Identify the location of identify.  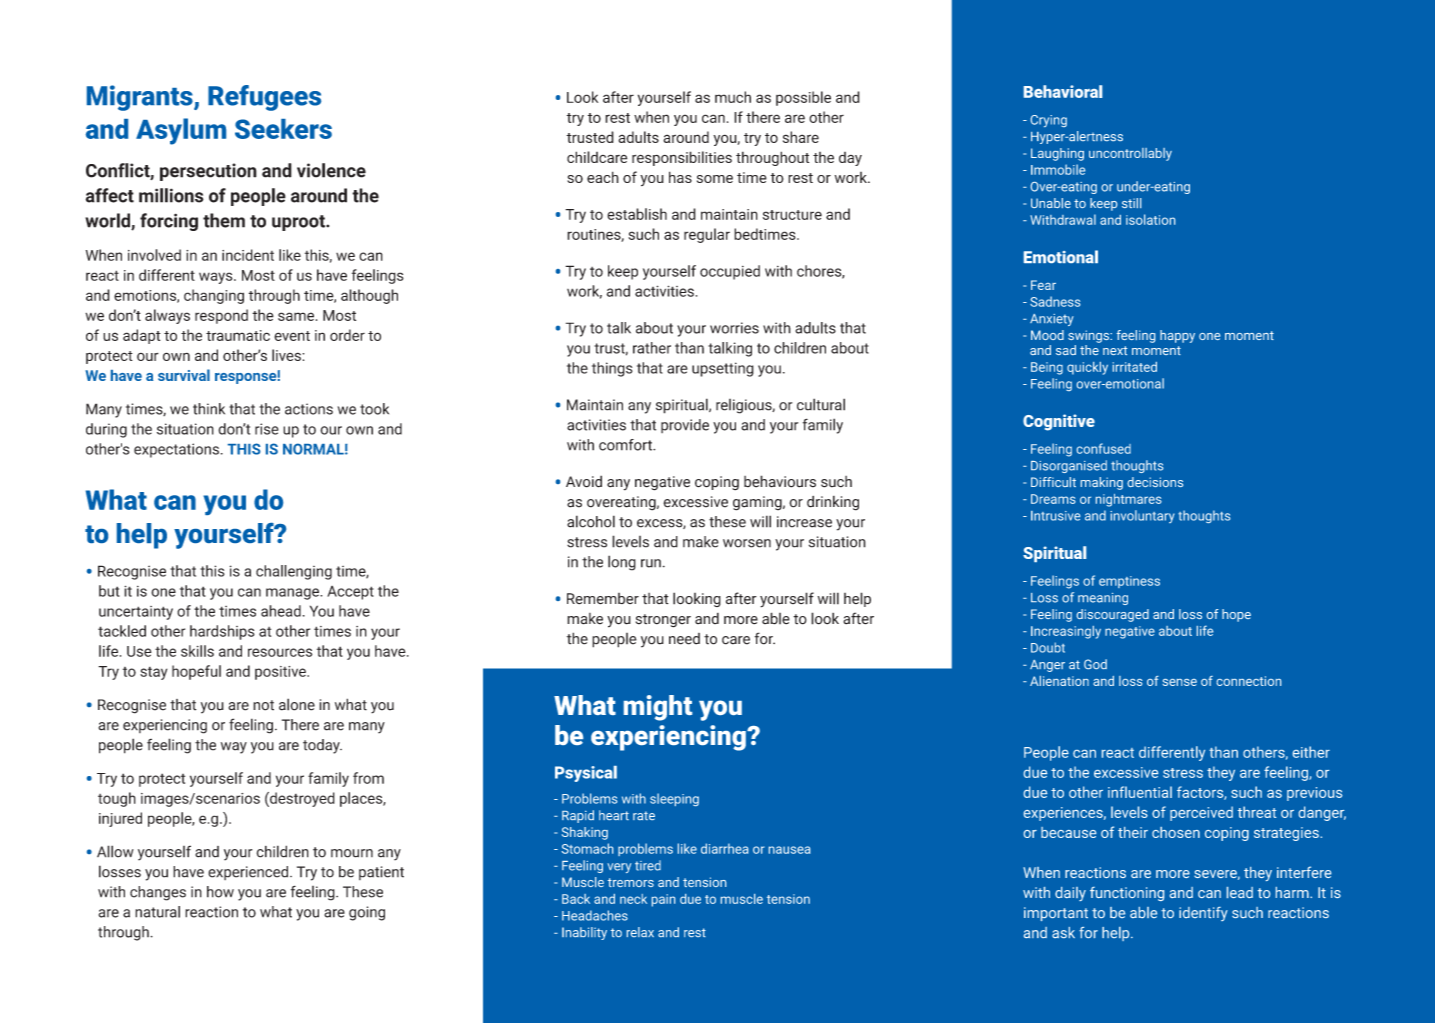
(1203, 914).
